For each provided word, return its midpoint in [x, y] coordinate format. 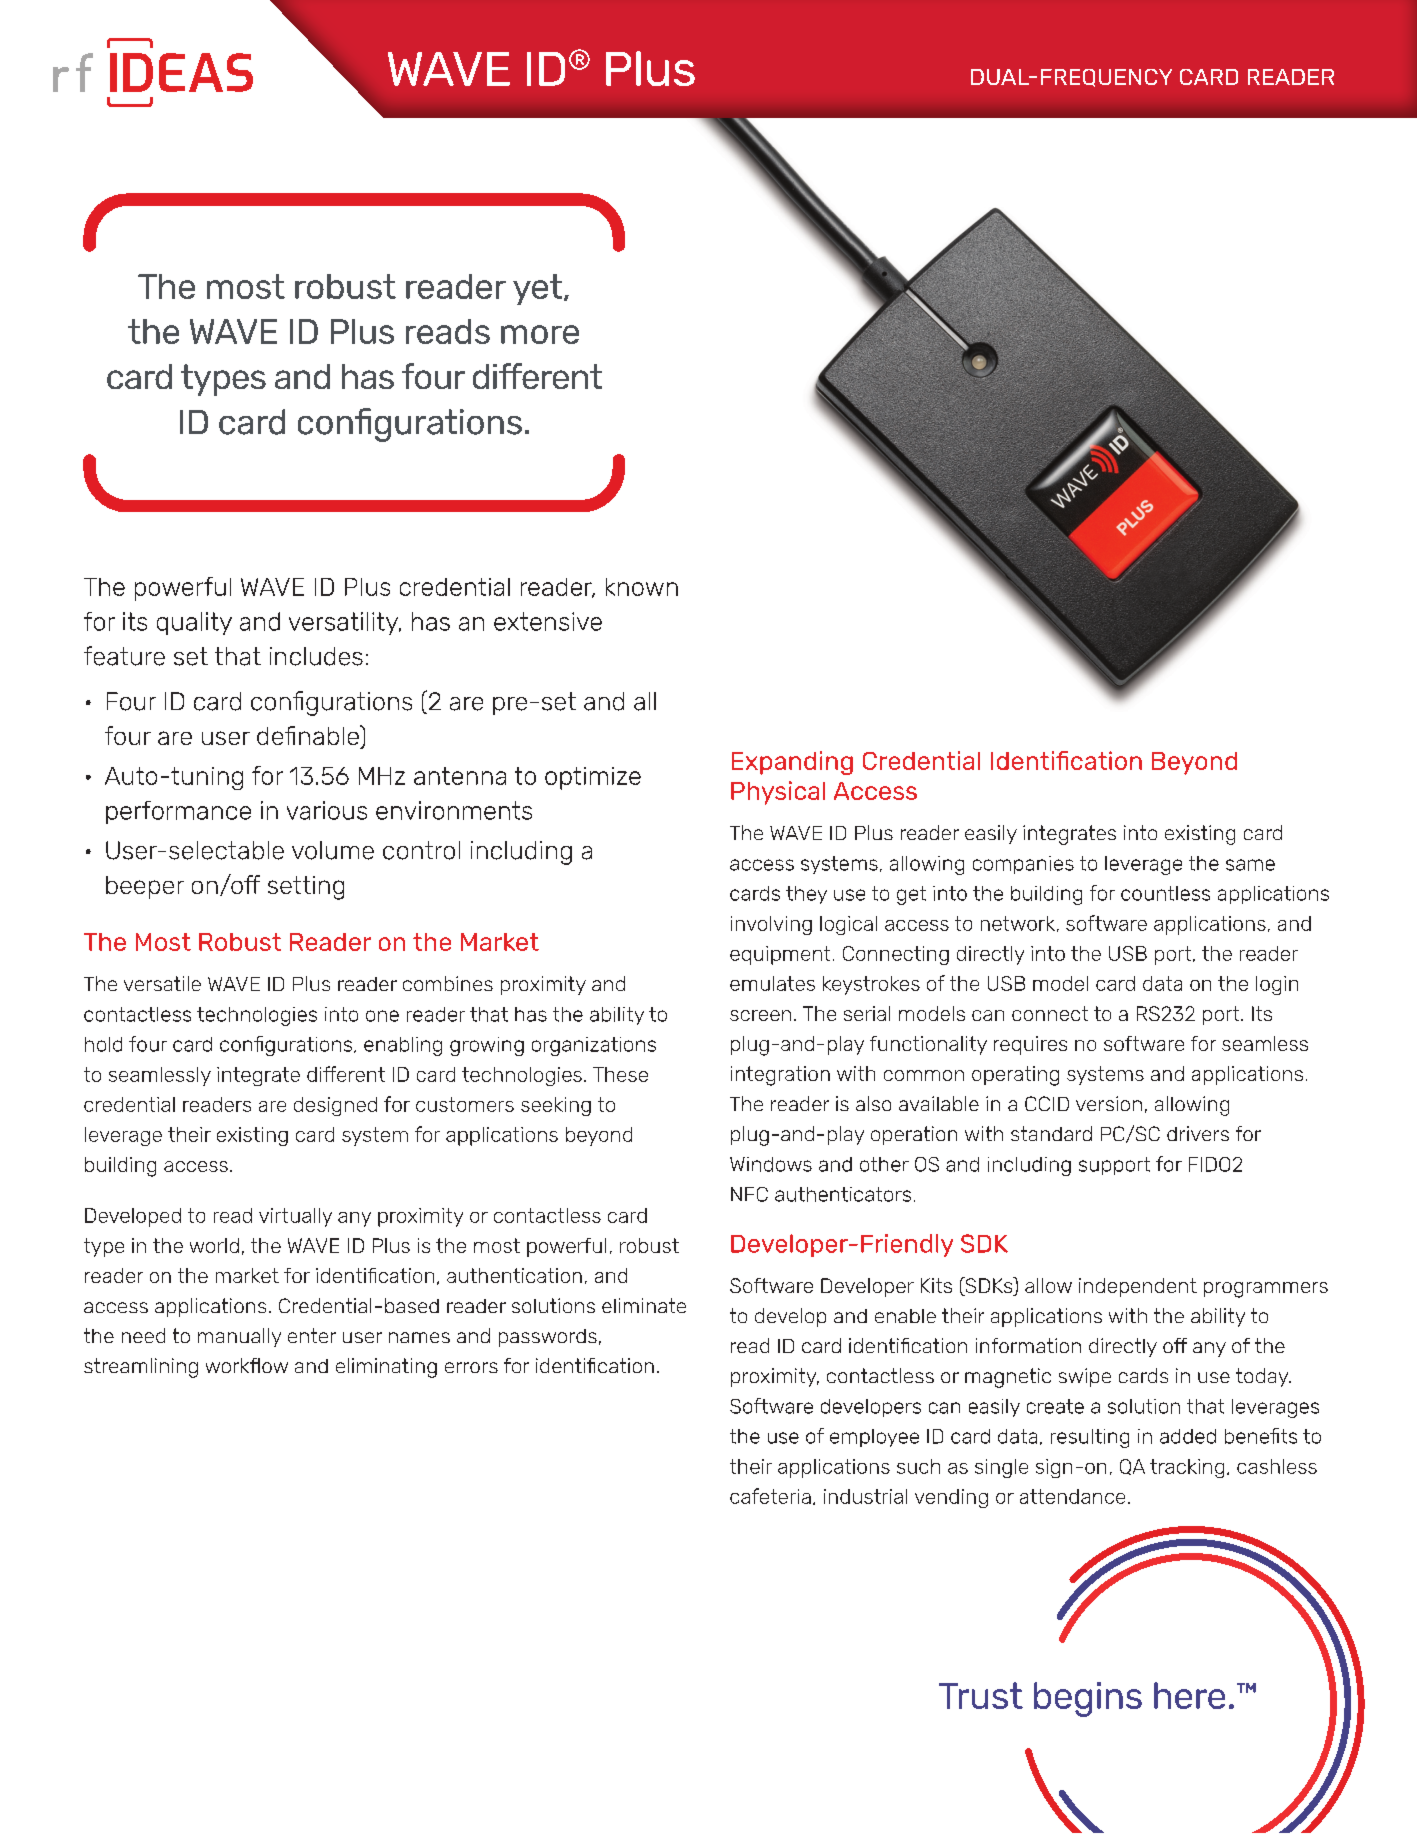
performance [178, 812]
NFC [749, 1194]
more [540, 334]
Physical [778, 793]
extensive [548, 621]
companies [1023, 865]
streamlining [141, 1368]
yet [537, 289]
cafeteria [770, 1496]
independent [1138, 1287]
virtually [295, 1217]
